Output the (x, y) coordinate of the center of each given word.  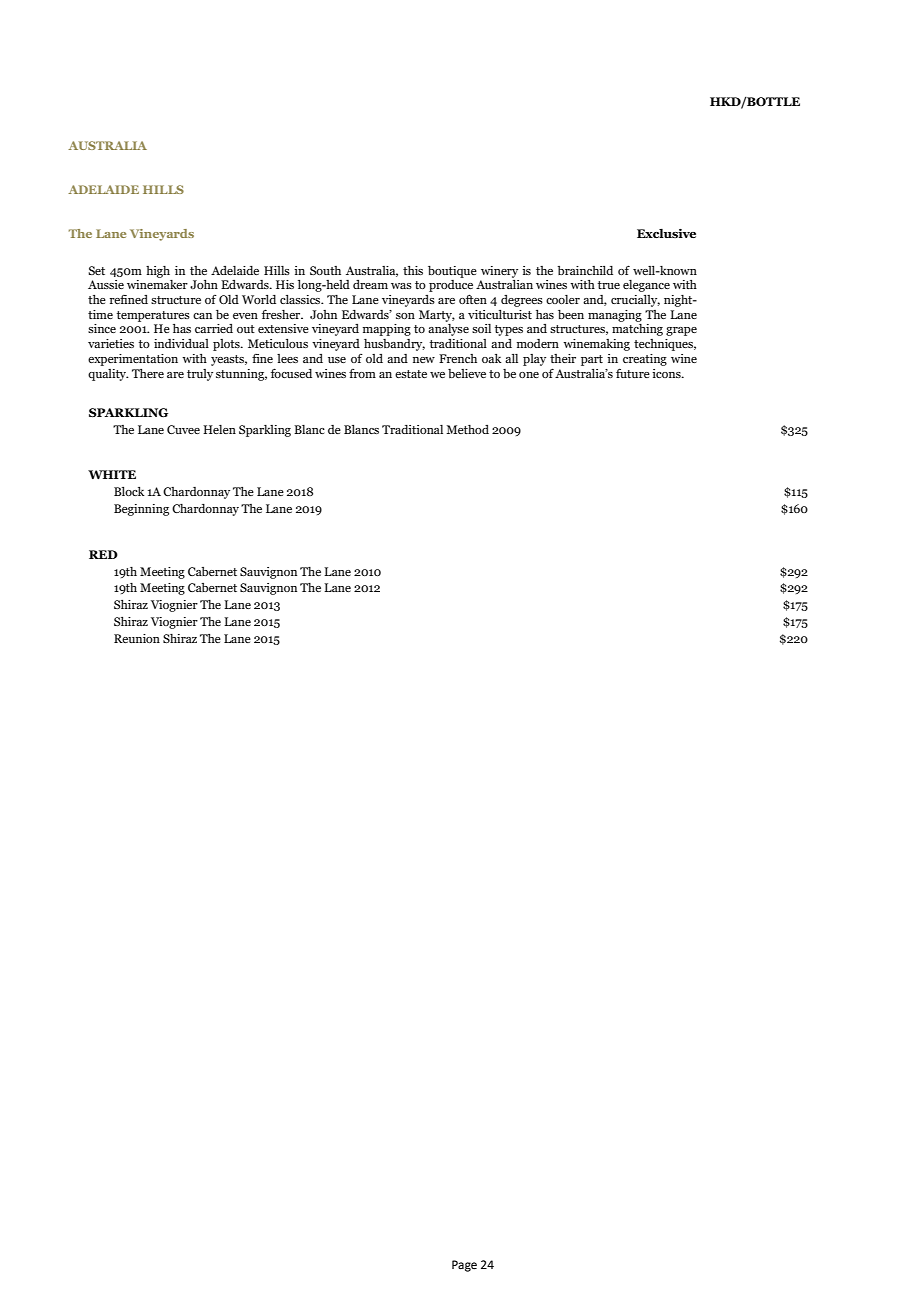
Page (464, 1266)
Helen (219, 429)
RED (103, 554)
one (529, 375)
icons (667, 373)
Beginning (141, 510)
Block (129, 491)
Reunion (137, 638)
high (158, 272)
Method (467, 429)
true (608, 285)
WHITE (112, 474)
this (413, 270)
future (633, 373)
